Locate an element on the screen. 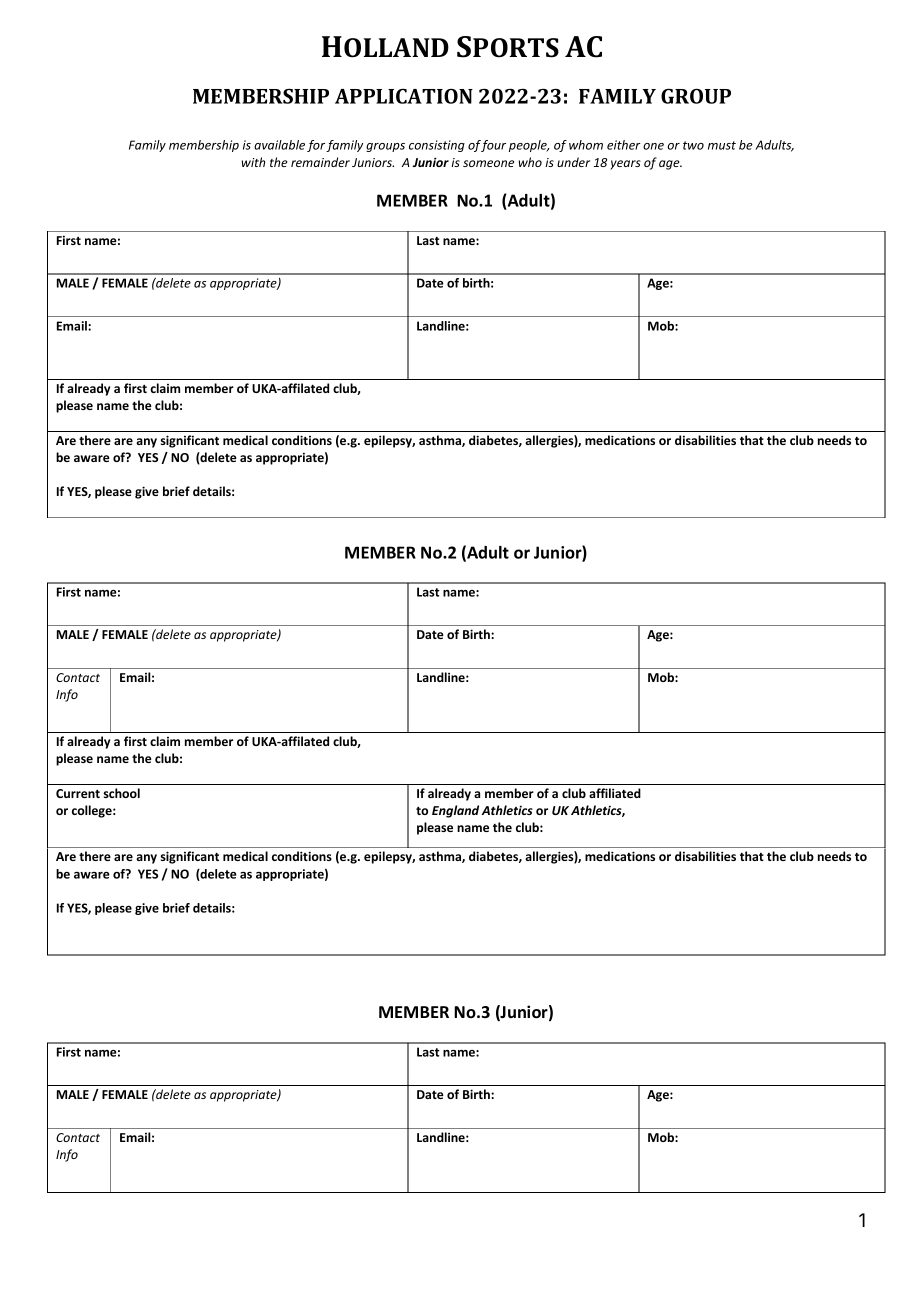 This screenshot has height=1308, width=924. available is located at coordinates (279, 145).
